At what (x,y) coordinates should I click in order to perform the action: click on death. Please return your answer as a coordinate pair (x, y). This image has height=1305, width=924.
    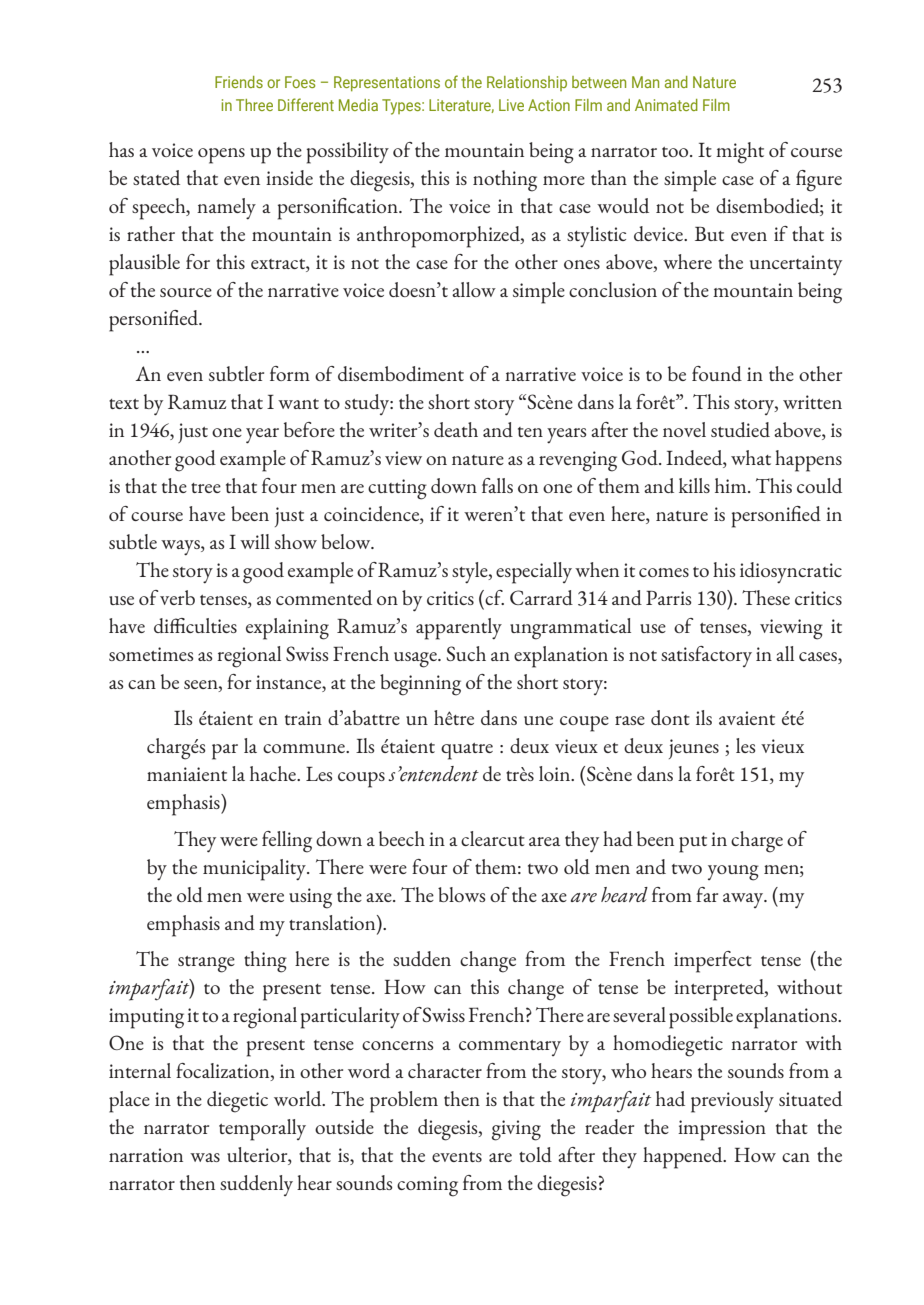
    Looking at the image, I should click on (456, 429).
